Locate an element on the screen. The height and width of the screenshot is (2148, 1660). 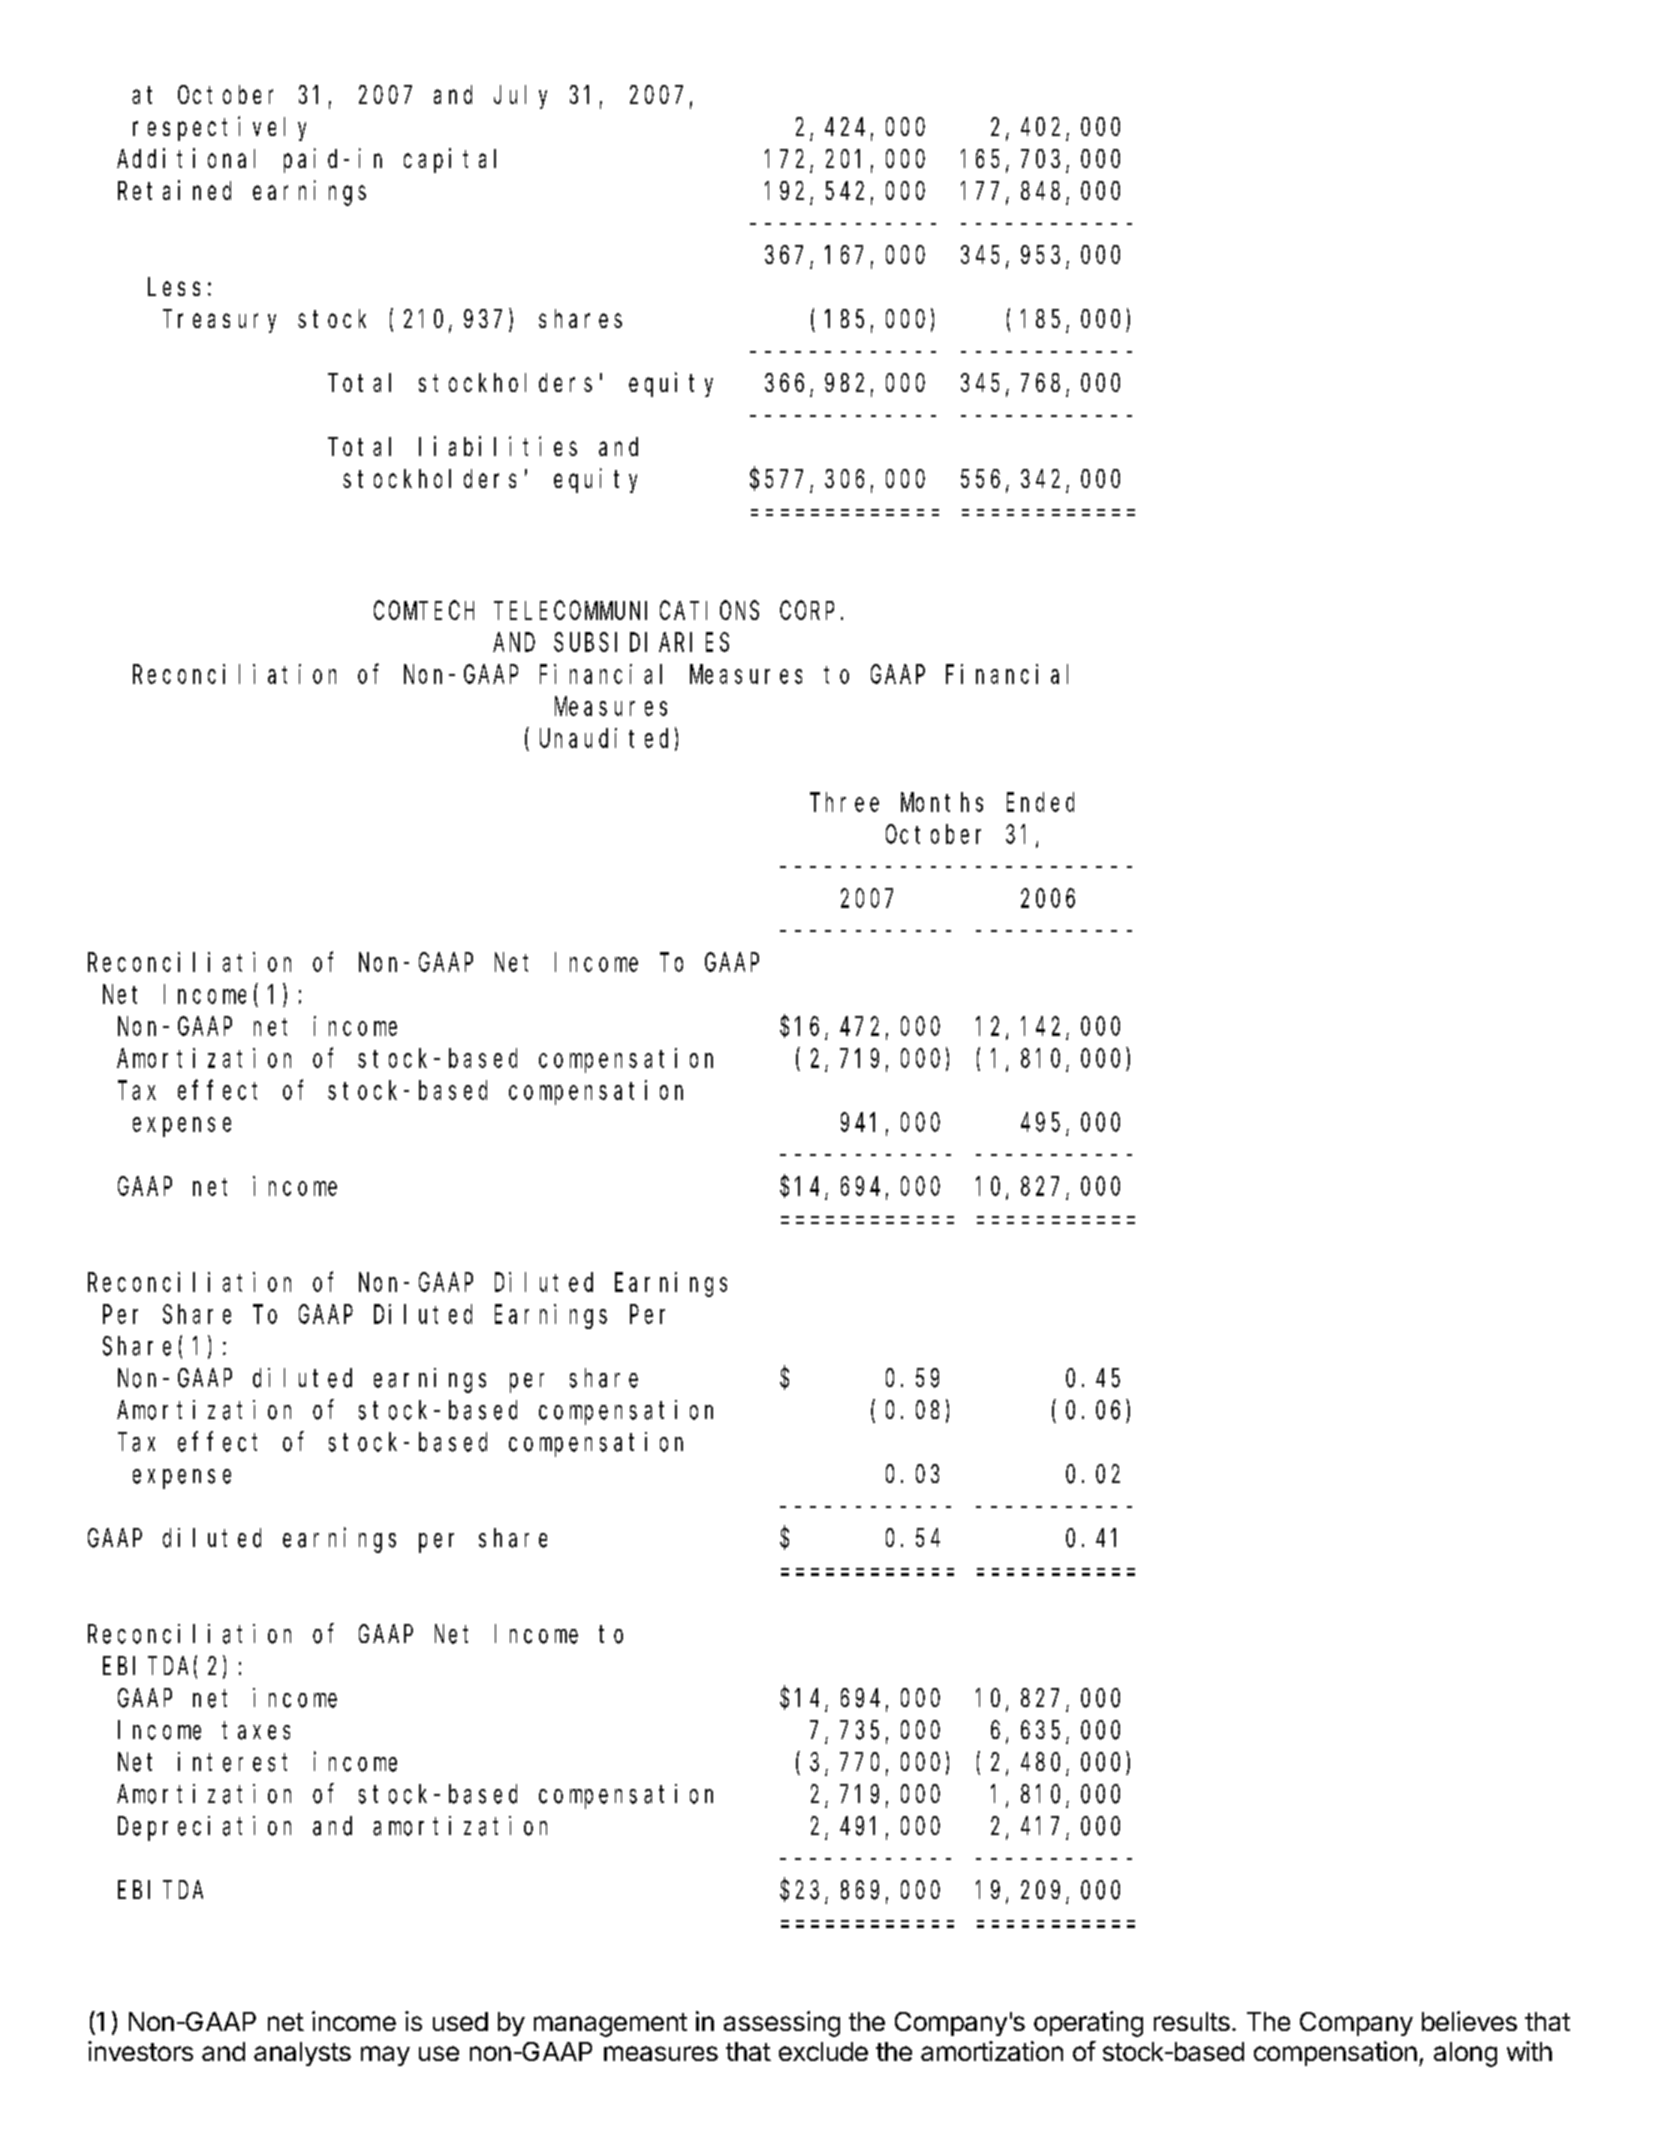
believes is located at coordinates (1469, 2021).
